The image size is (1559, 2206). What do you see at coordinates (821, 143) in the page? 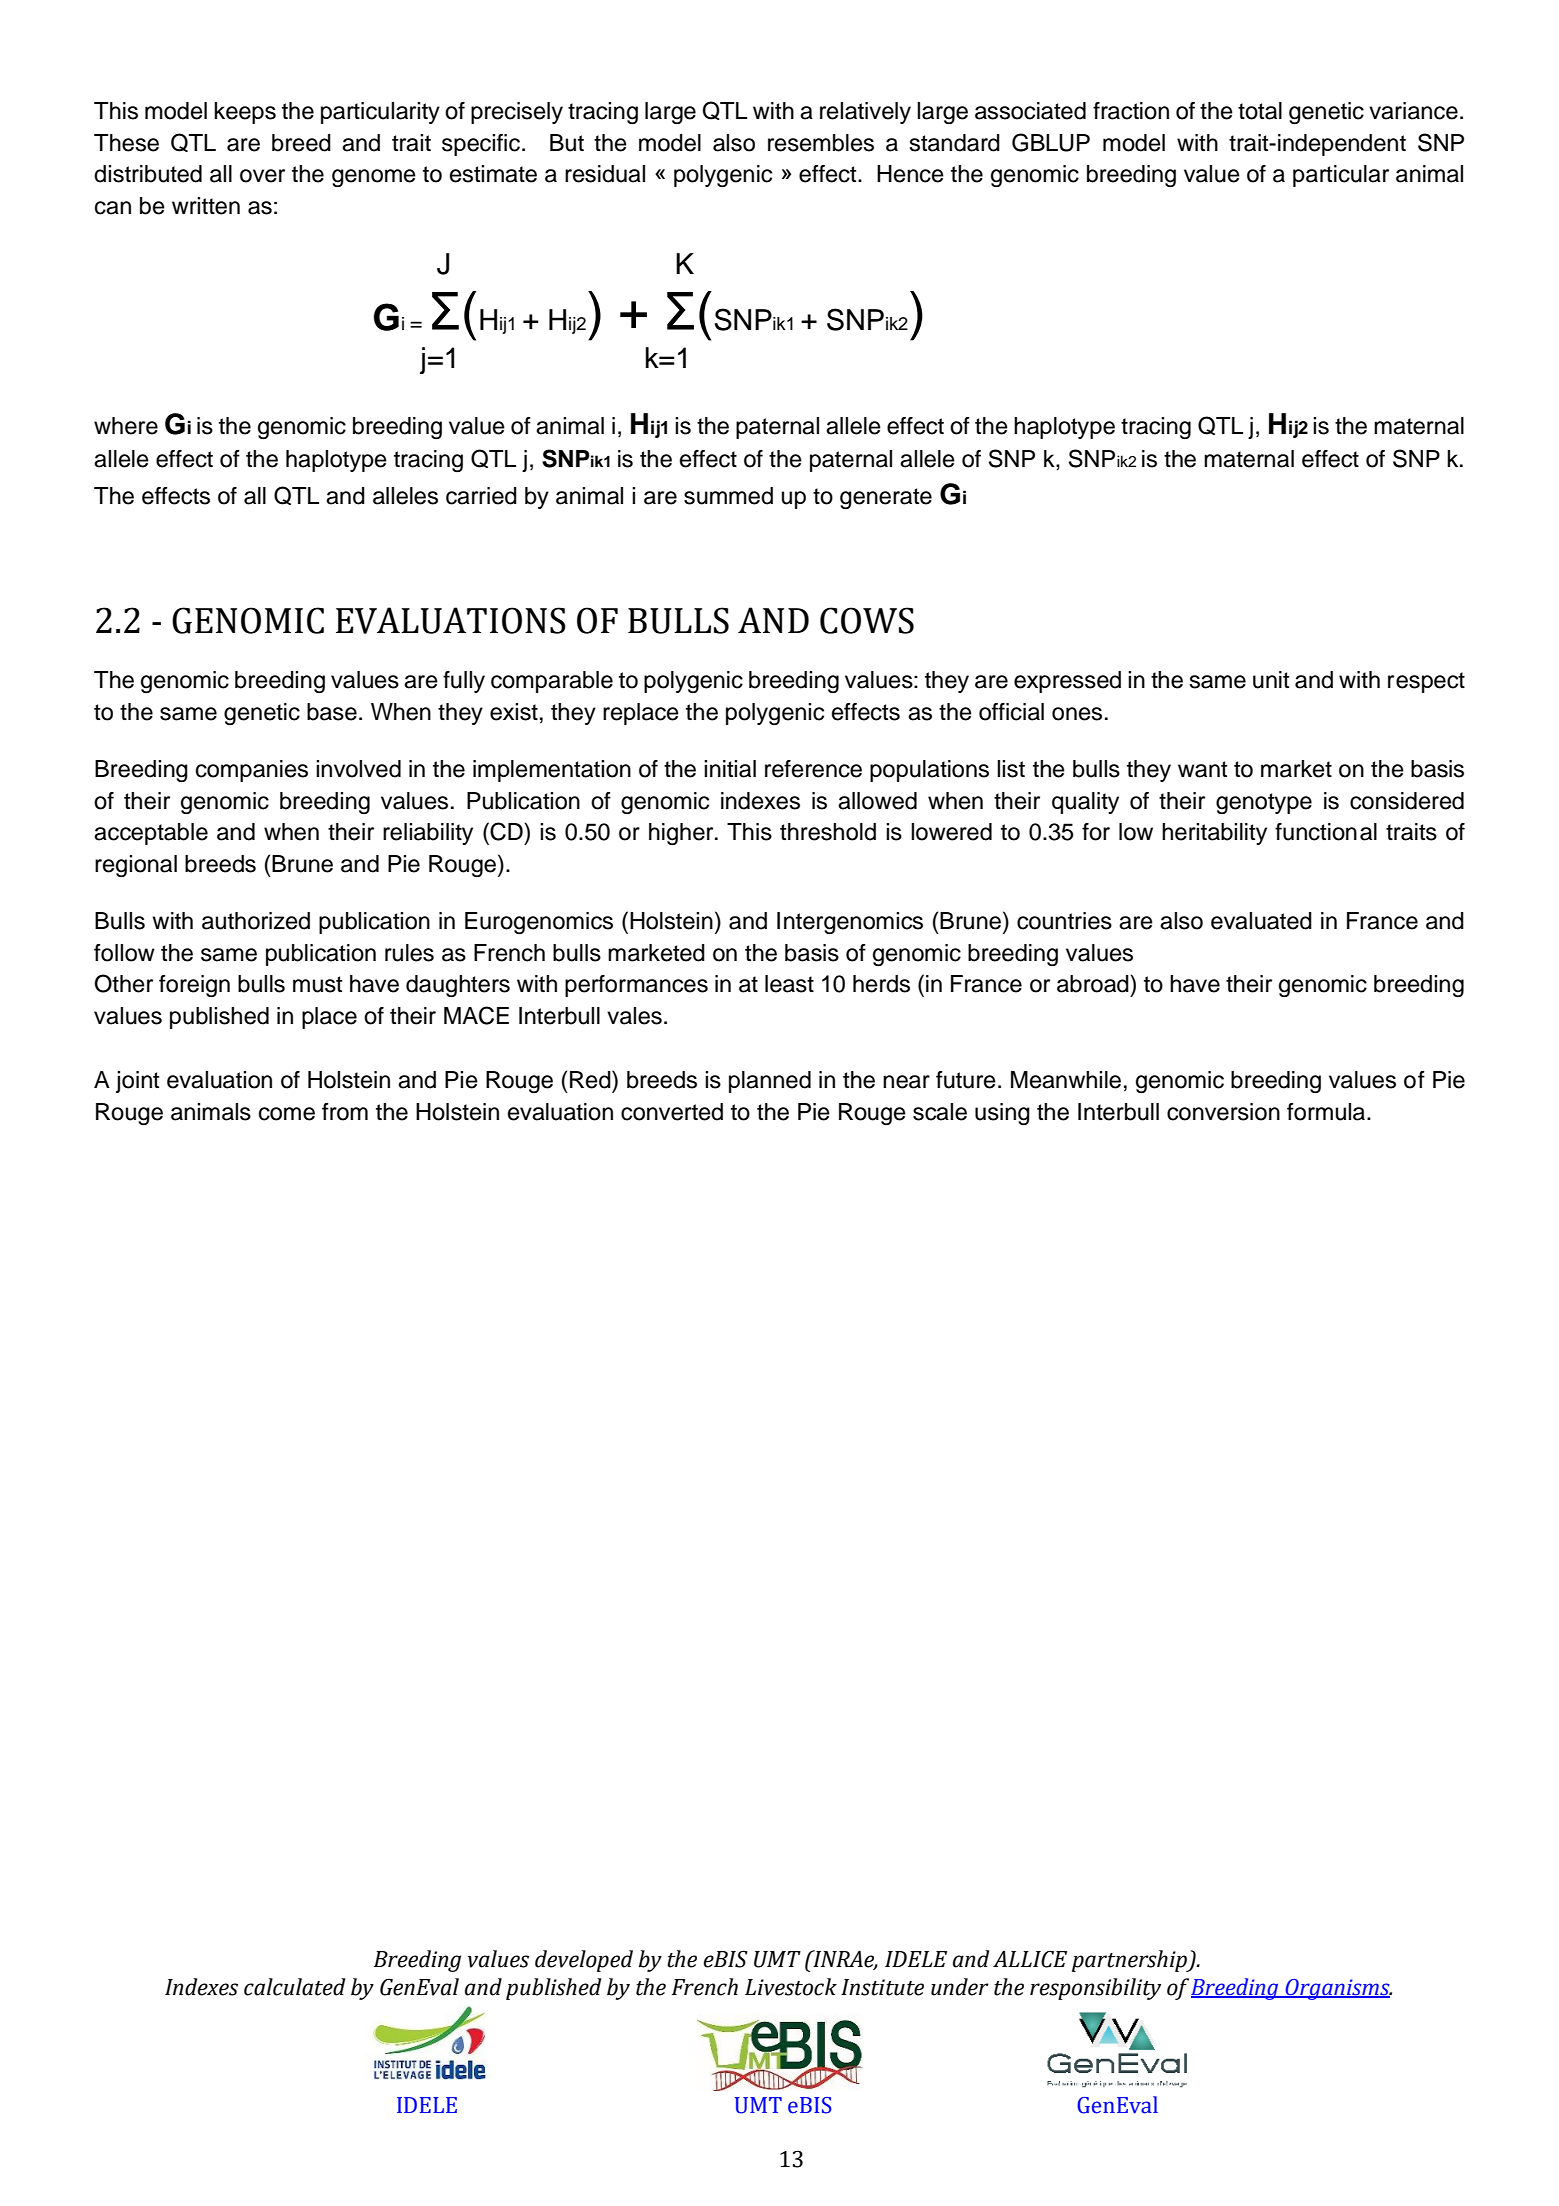
I see `resembles` at bounding box center [821, 143].
